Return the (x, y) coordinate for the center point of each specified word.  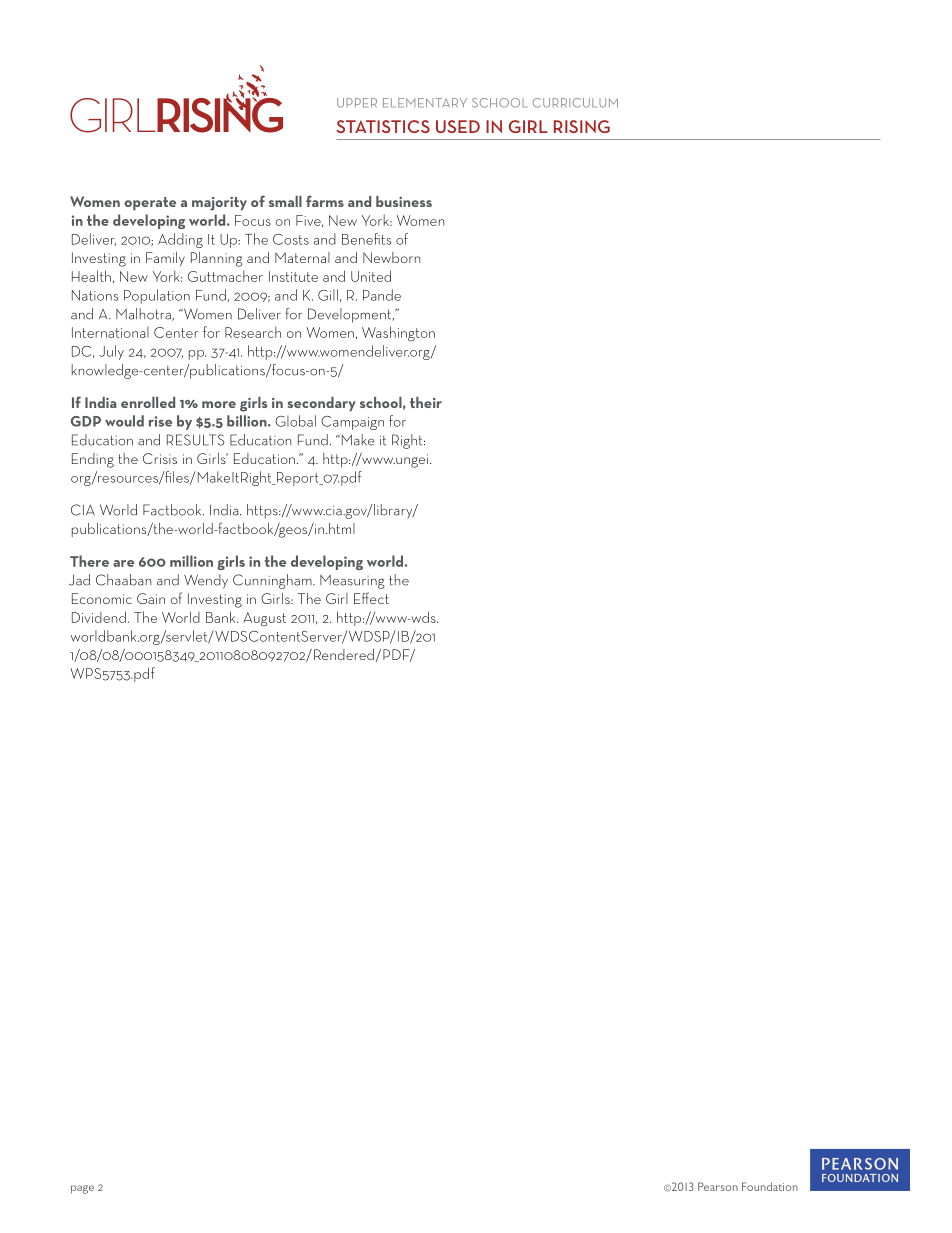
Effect (371, 598)
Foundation (770, 1186)
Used (458, 126)
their (426, 402)
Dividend (99, 617)
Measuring (352, 582)
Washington (398, 333)
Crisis (160, 458)
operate (150, 204)
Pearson (718, 1186)
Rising (582, 126)
